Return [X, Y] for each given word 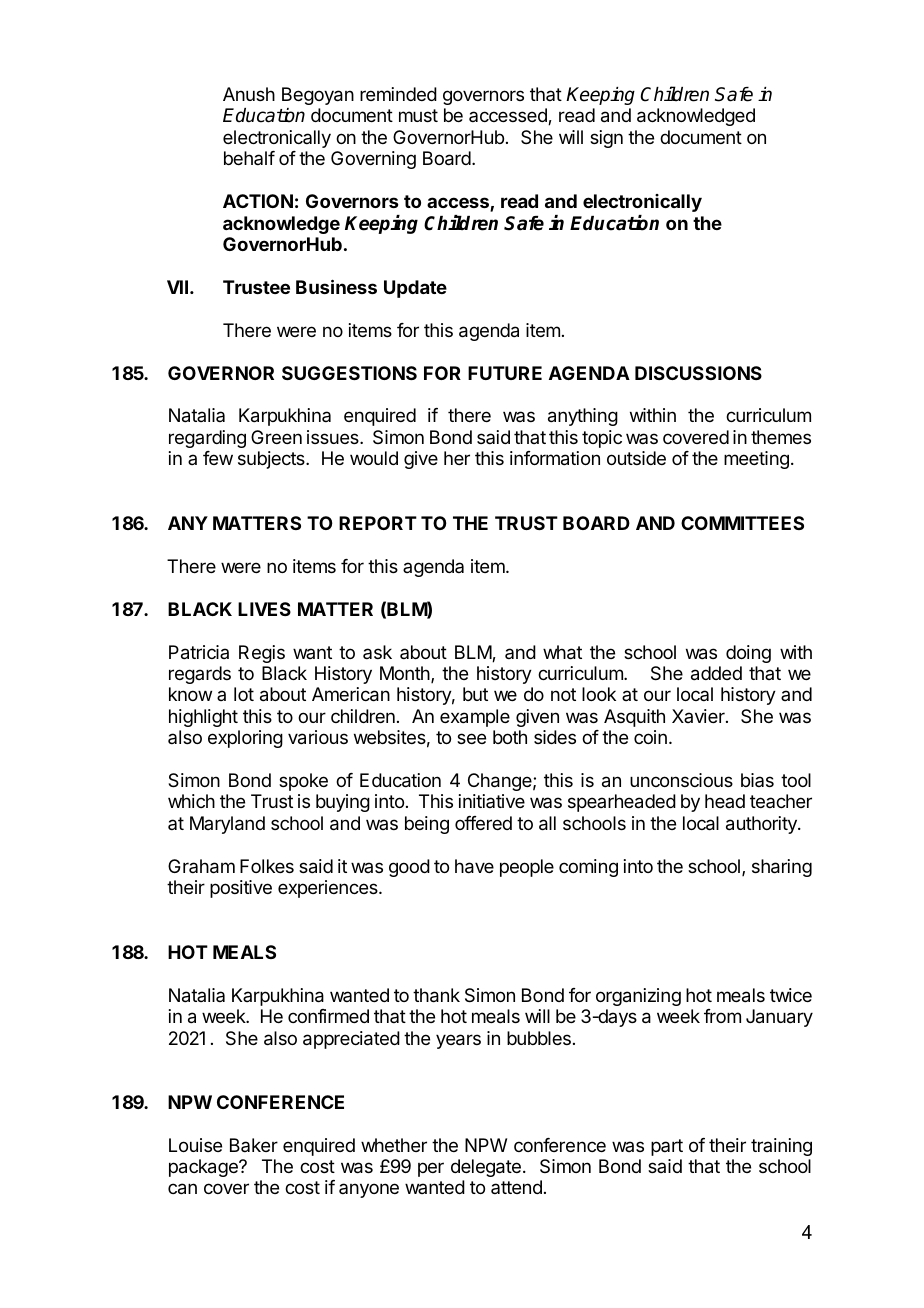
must [418, 115]
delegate [486, 1168]
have [474, 866]
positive [241, 889]
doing [748, 654]
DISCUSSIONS [698, 373]
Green [276, 437]
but [475, 694]
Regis [262, 654]
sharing [782, 868]
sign [606, 139]
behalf [249, 158]
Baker [254, 1145]
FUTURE [505, 373]
